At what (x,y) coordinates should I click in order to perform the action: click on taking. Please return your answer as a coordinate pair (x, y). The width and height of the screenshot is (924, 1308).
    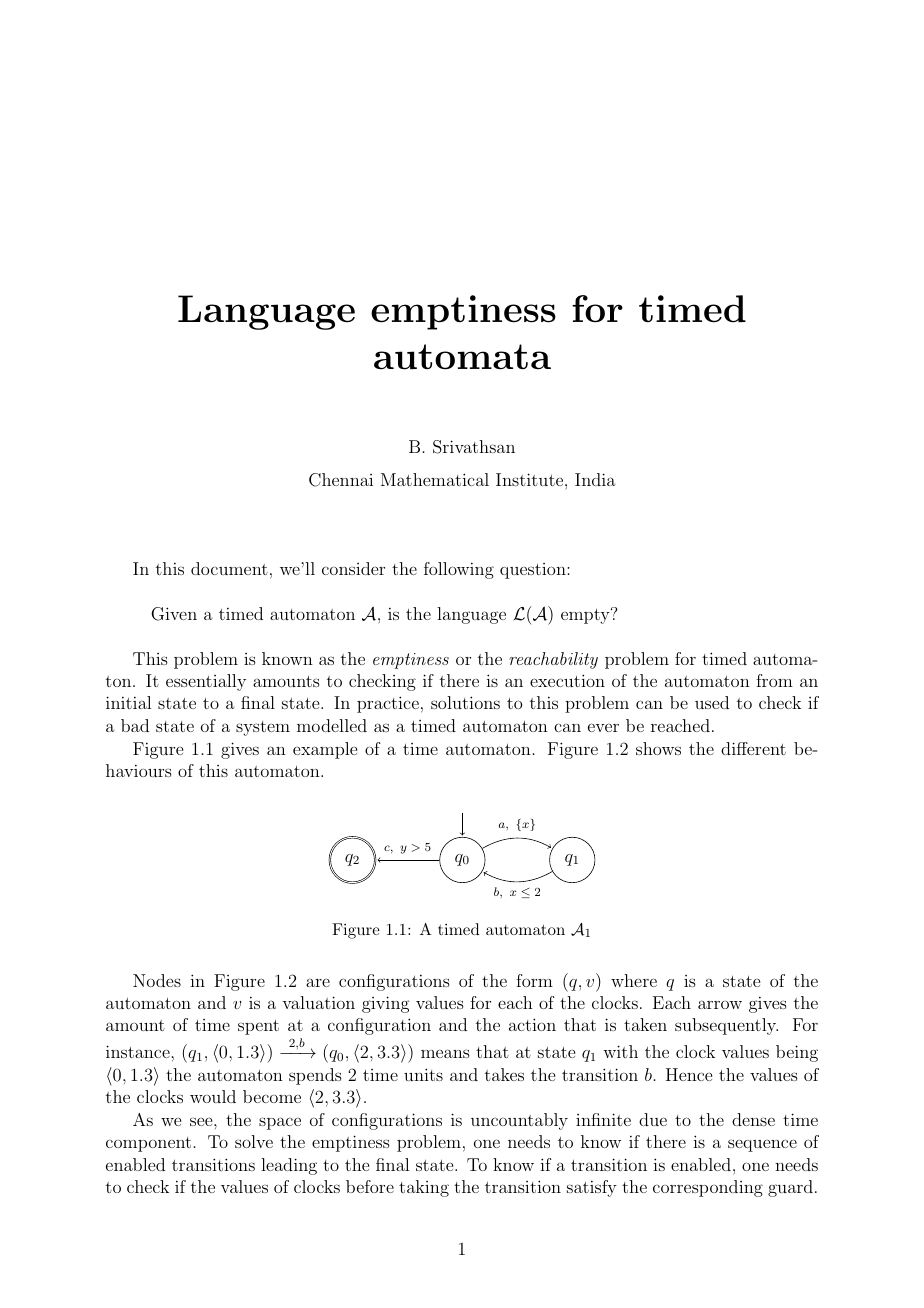
    Looking at the image, I should click on (424, 1188).
